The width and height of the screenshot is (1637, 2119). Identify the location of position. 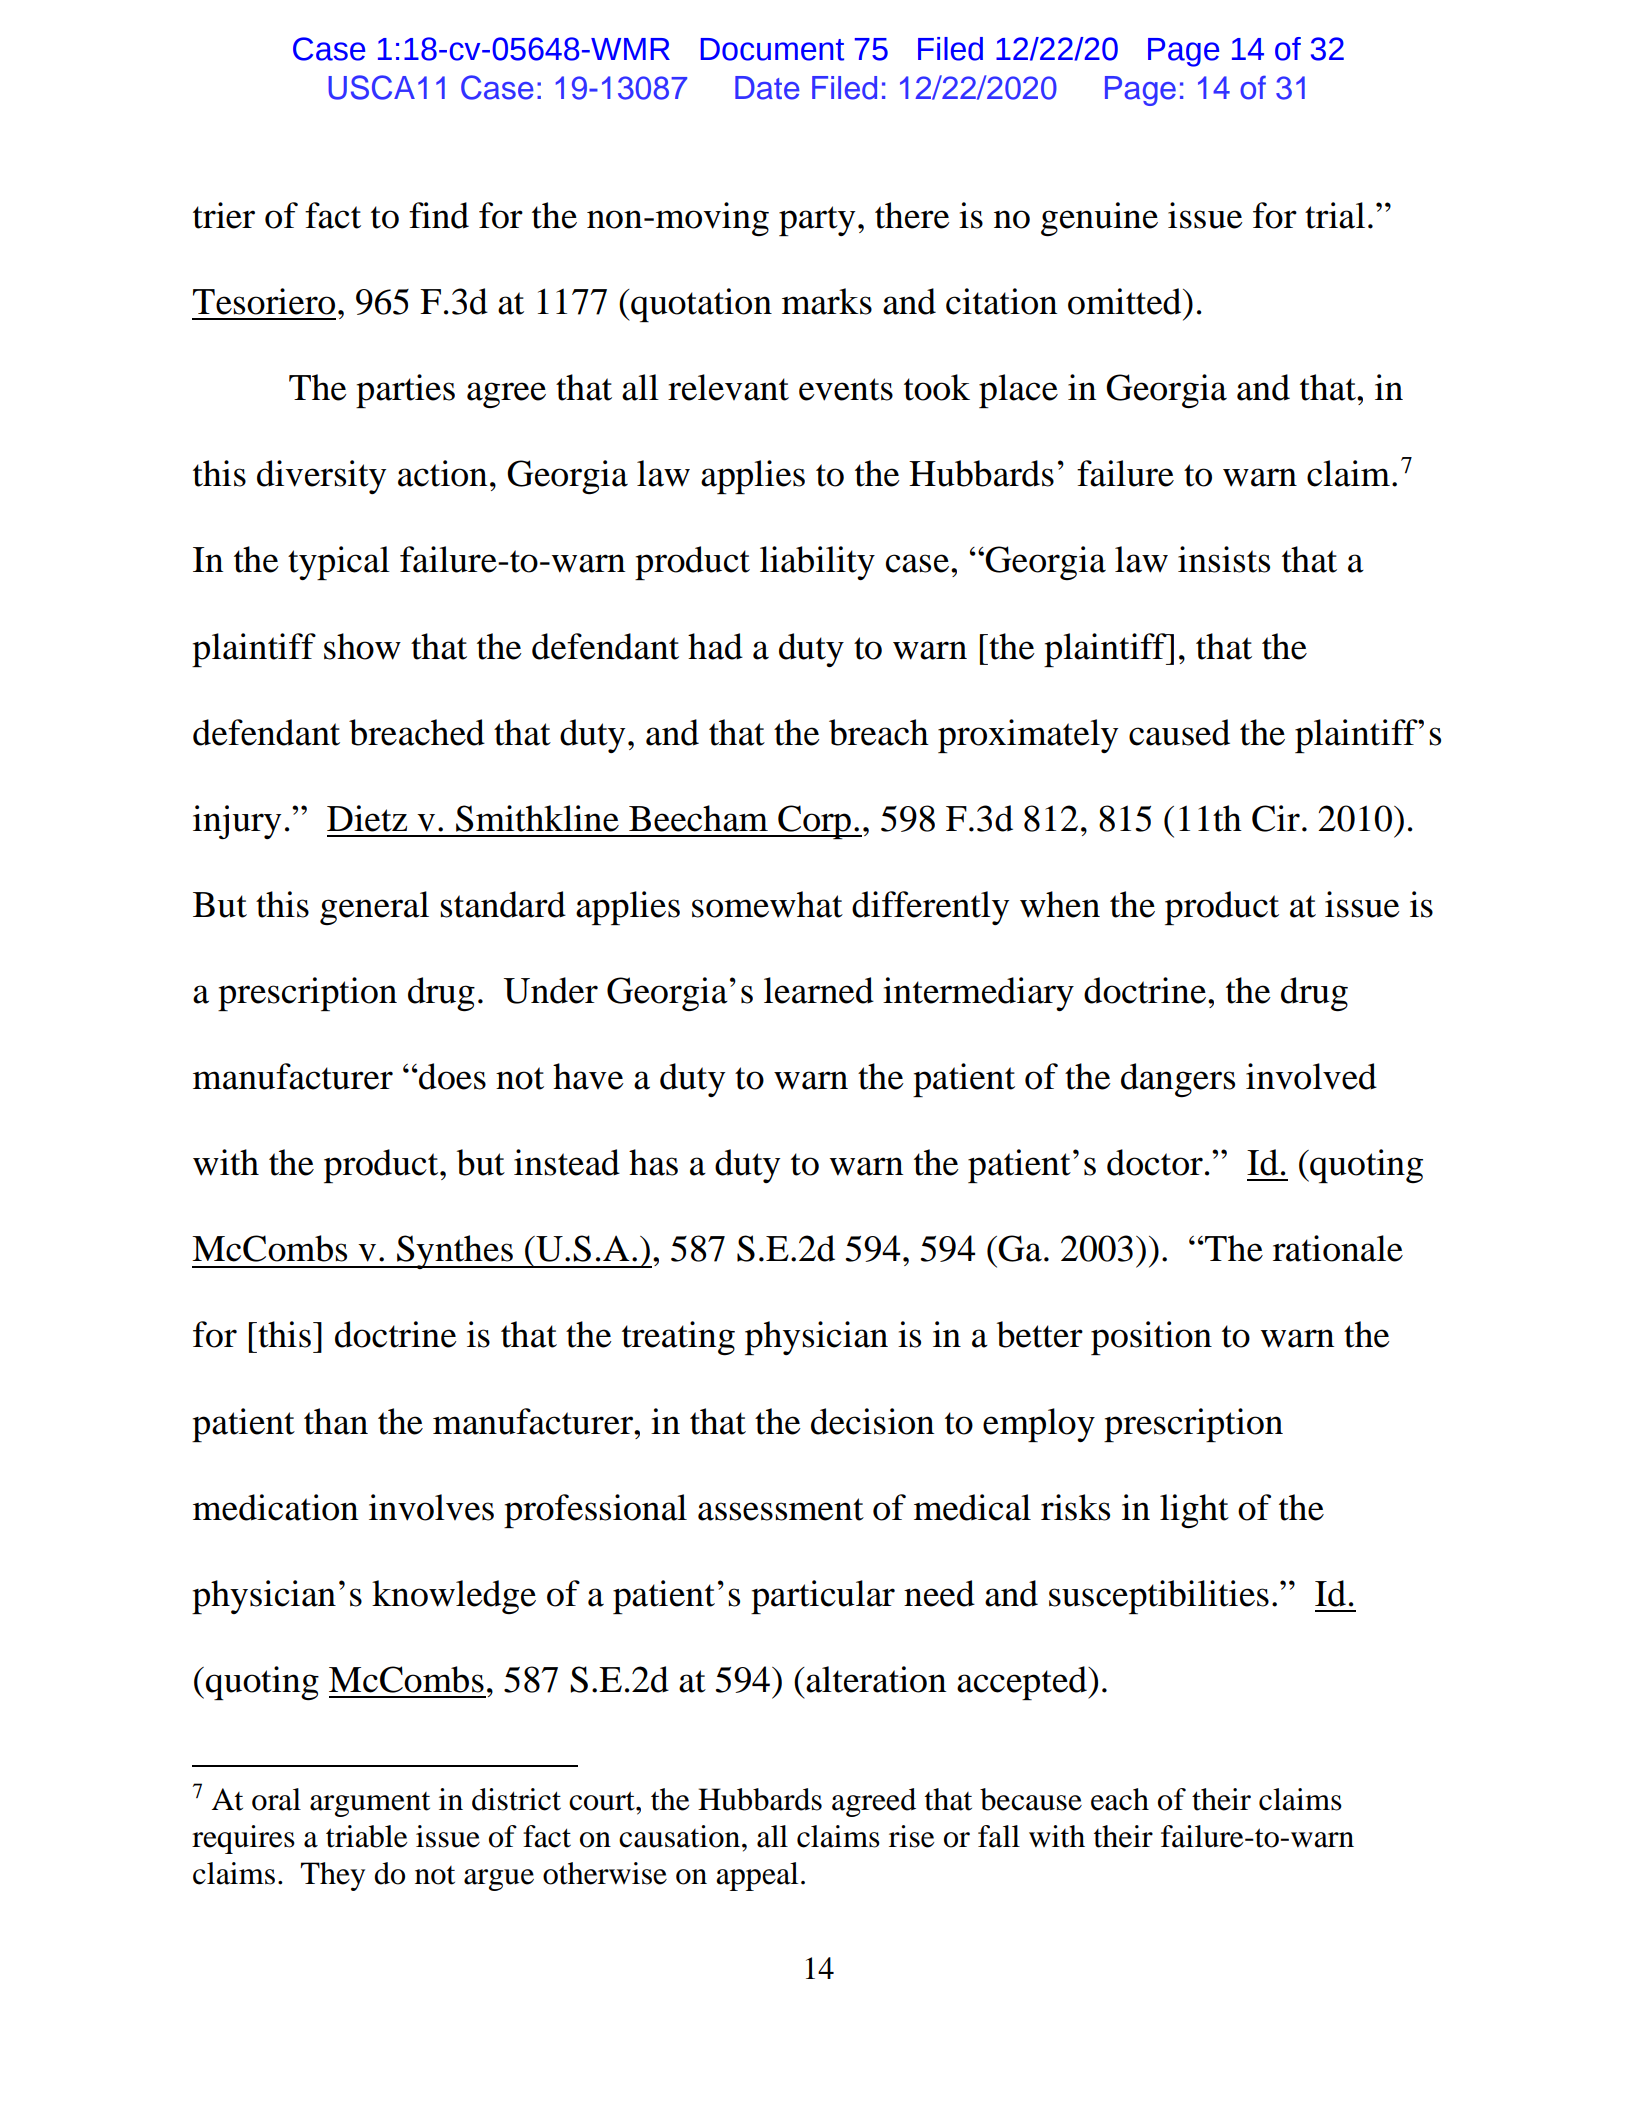
(1151, 1338).
